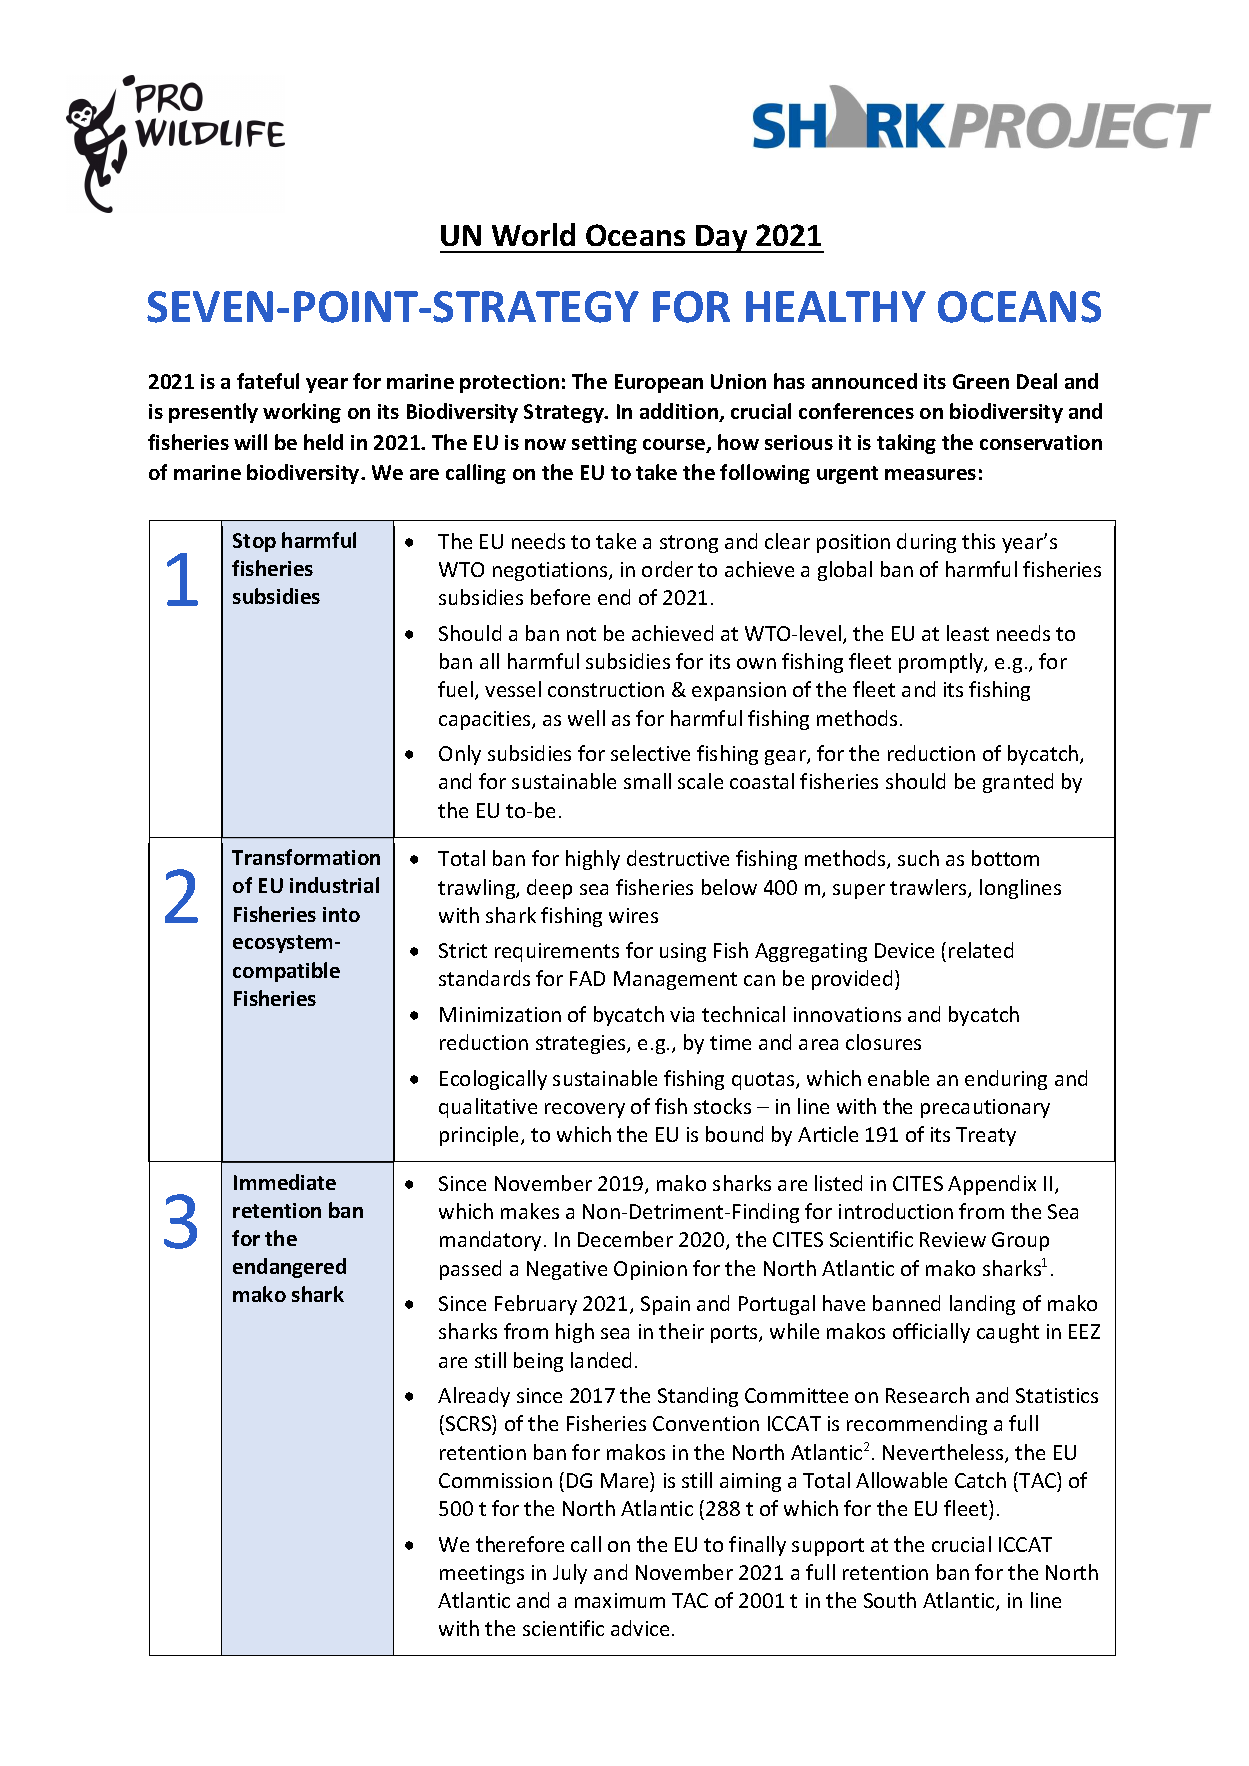 The image size is (1249, 1766). Describe the element at coordinates (482, 1574) in the screenshot. I see `meetings` at that location.
